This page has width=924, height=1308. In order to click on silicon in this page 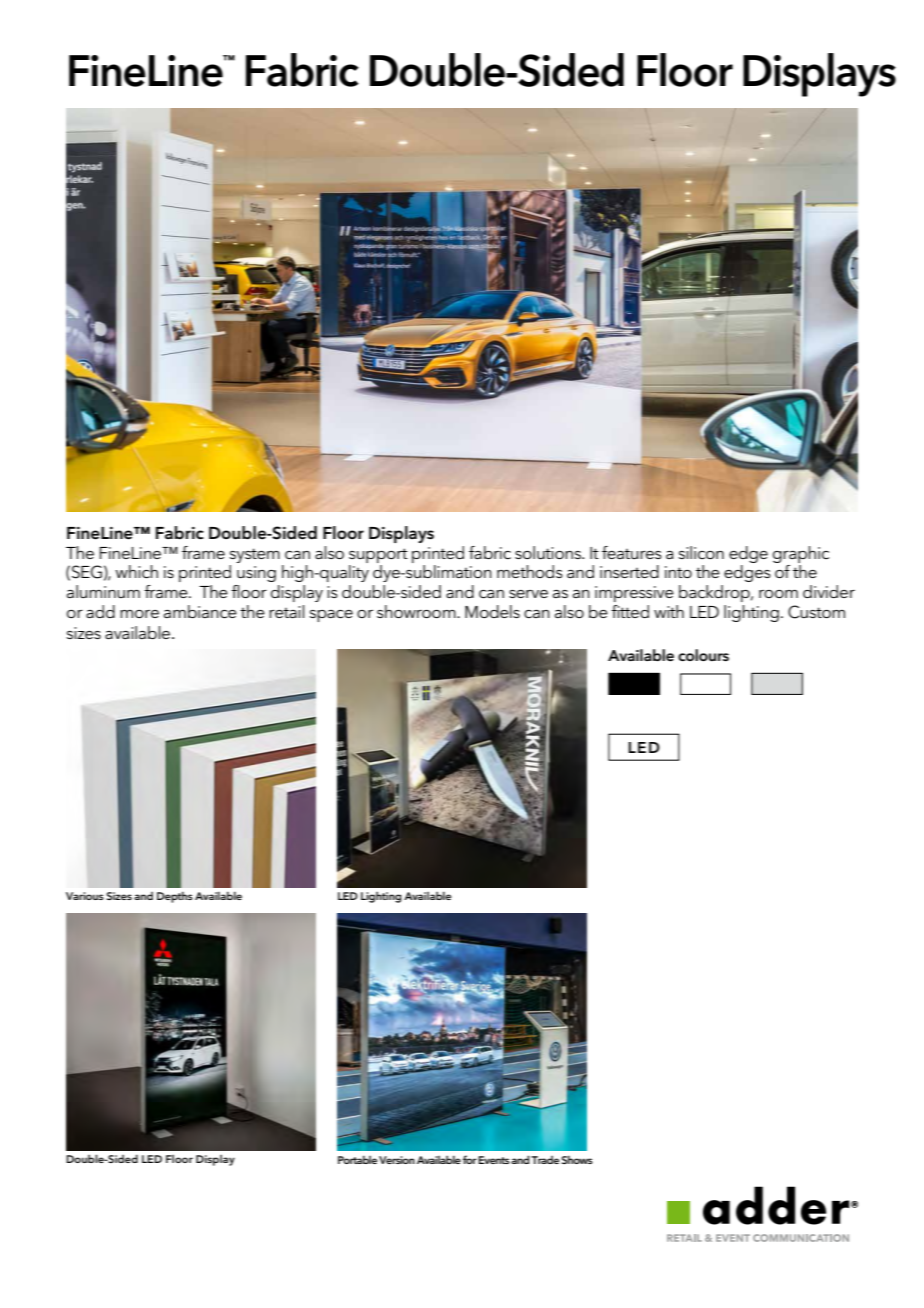, I will do `click(701, 552)`.
